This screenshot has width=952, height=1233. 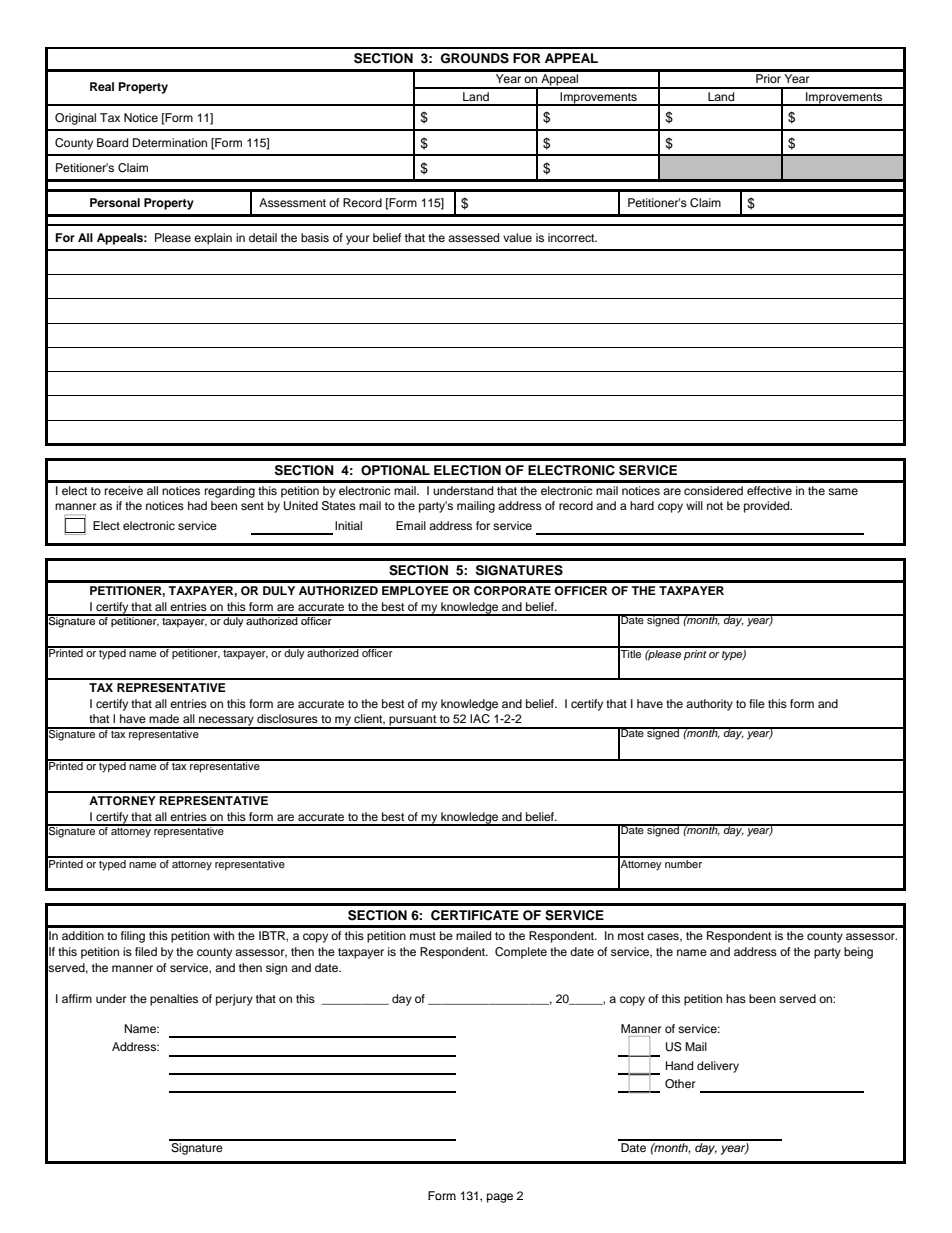 I want to click on Real, so click(x=102, y=86).
